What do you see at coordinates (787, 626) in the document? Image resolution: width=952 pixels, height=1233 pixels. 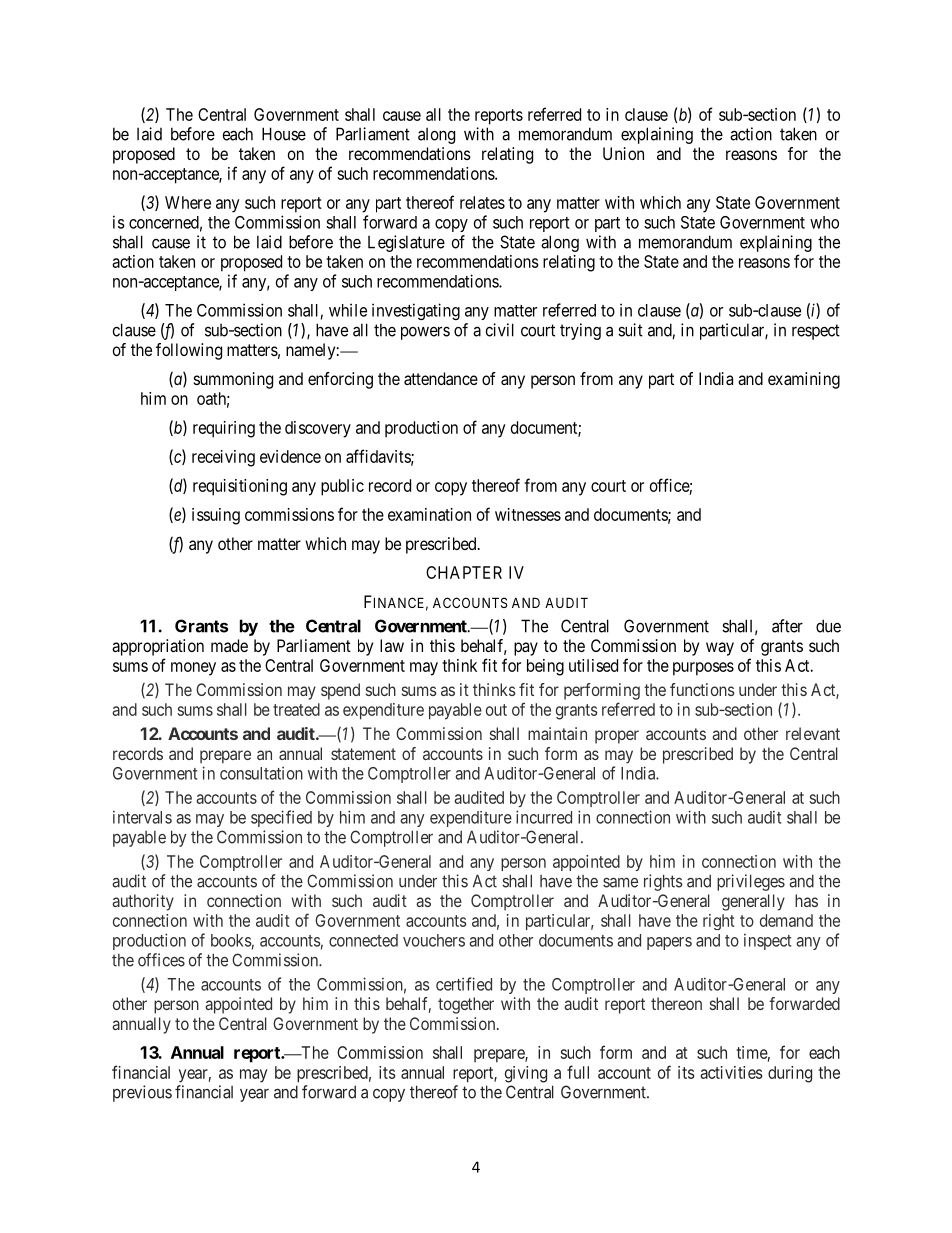 I see `after` at bounding box center [787, 626].
